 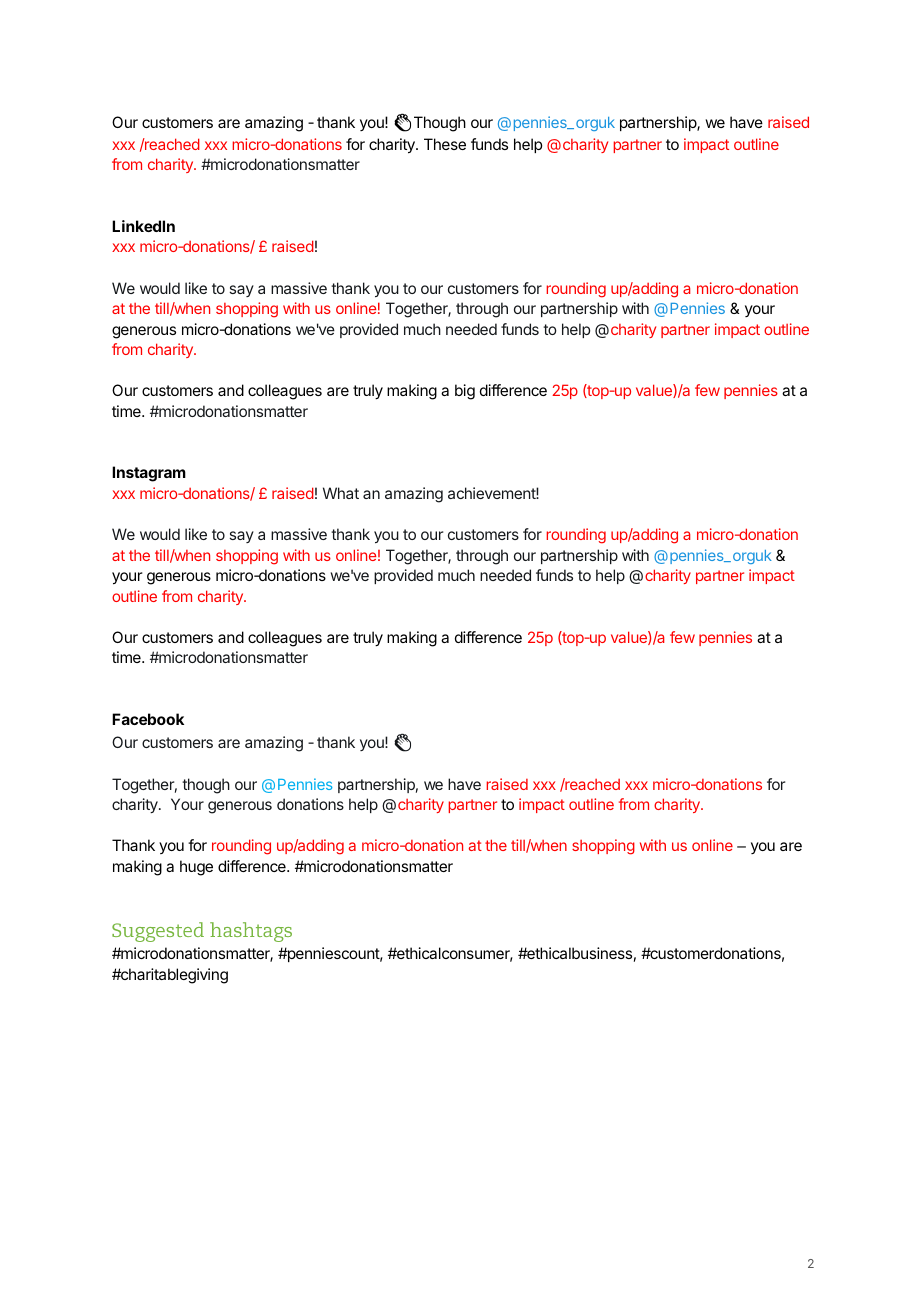 What do you see at coordinates (148, 719) in the document?
I see `Facebook` at bounding box center [148, 719].
